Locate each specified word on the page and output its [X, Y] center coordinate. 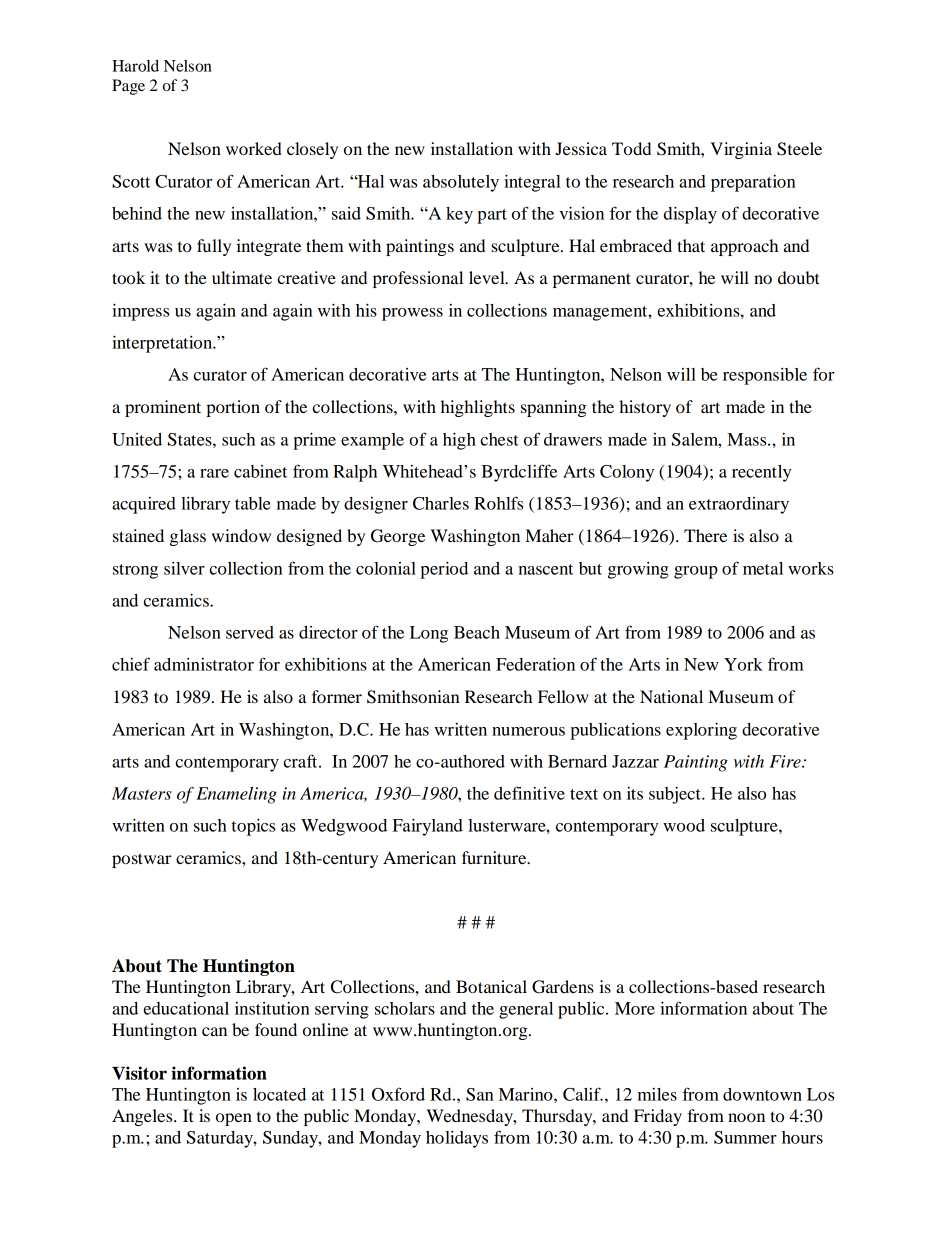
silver [184, 568]
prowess [412, 314]
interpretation [163, 344]
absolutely [461, 183]
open [234, 1119]
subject [676, 795]
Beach [477, 632]
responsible [765, 376]
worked [254, 148]
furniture [495, 857]
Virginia [741, 150]
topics [253, 827]
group [696, 572]
